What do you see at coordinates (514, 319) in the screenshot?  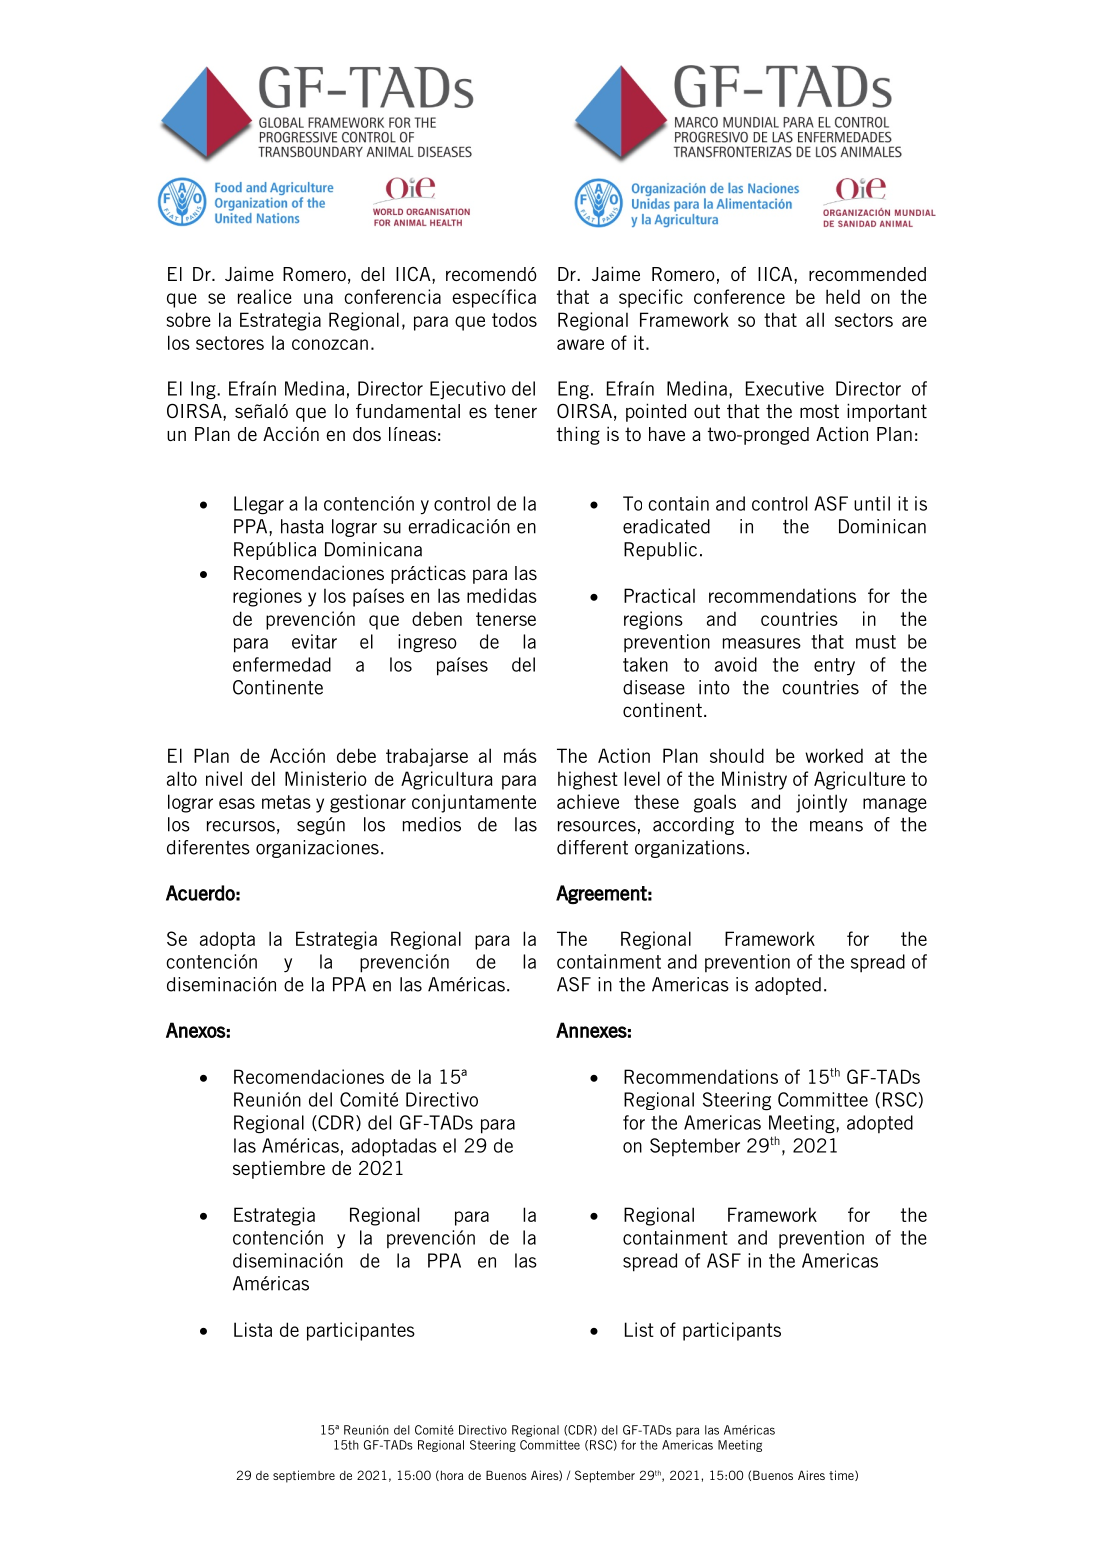 I see `todos` at bounding box center [514, 319].
